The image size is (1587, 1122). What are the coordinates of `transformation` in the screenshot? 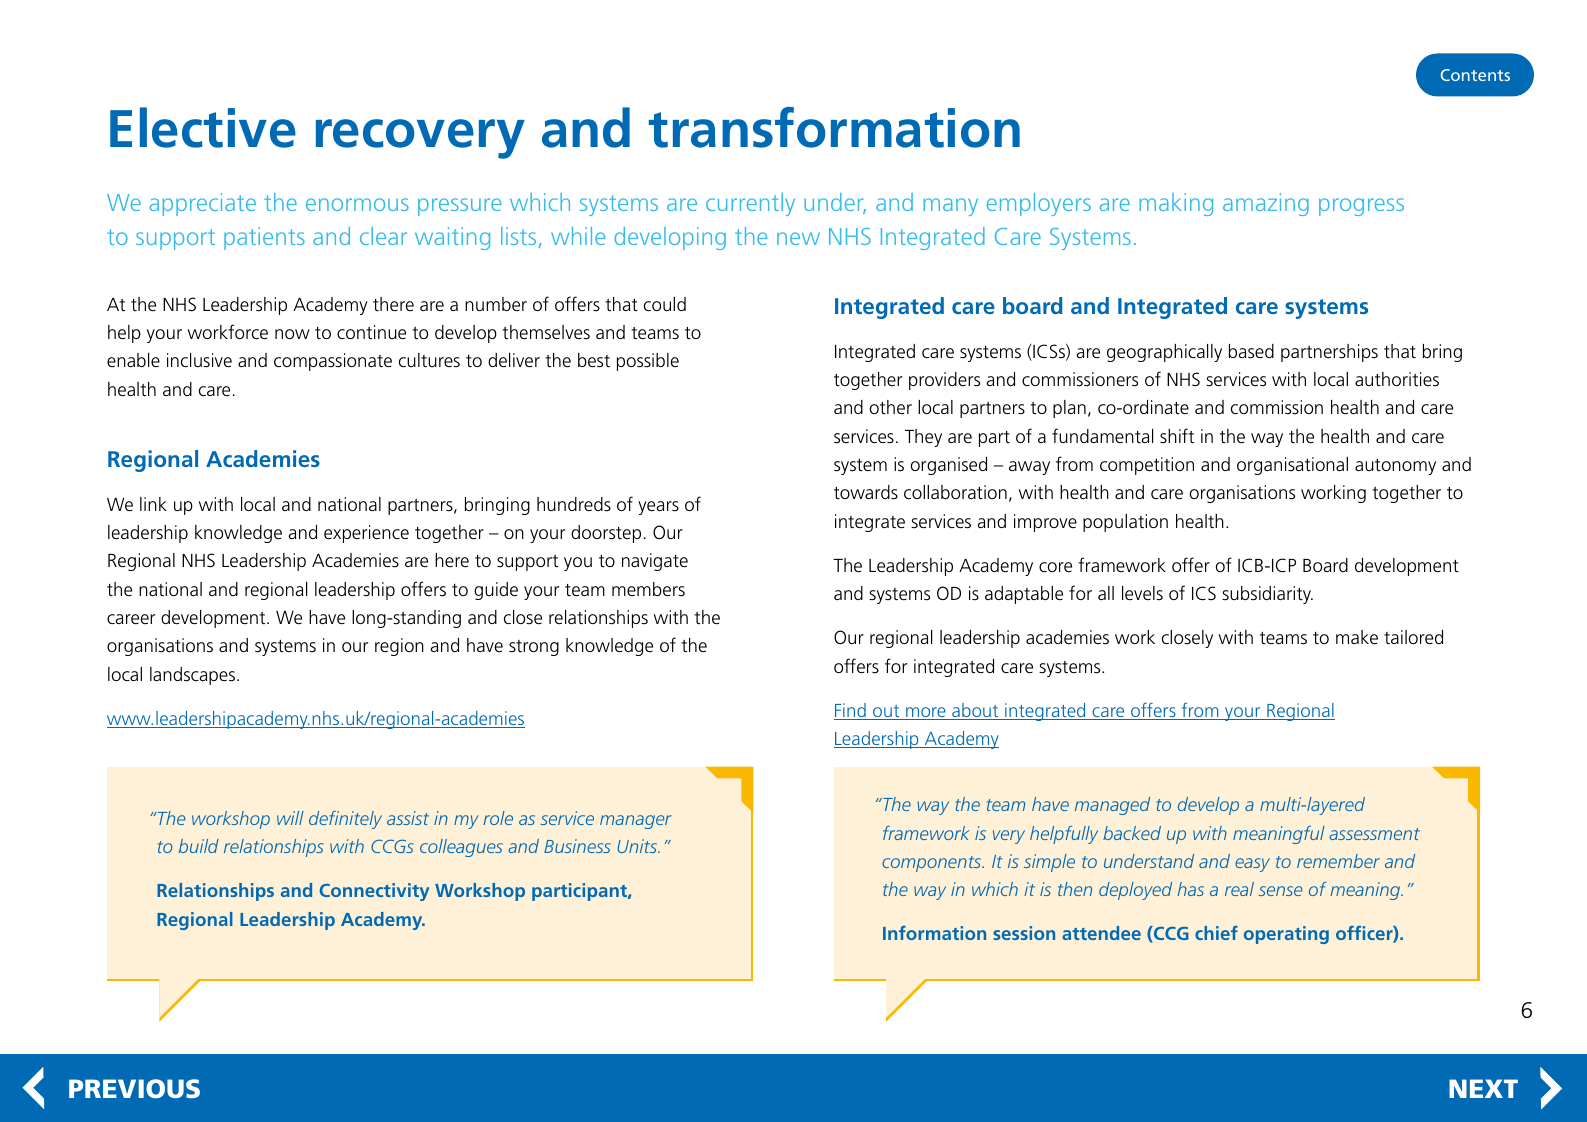 It's located at (834, 127).
